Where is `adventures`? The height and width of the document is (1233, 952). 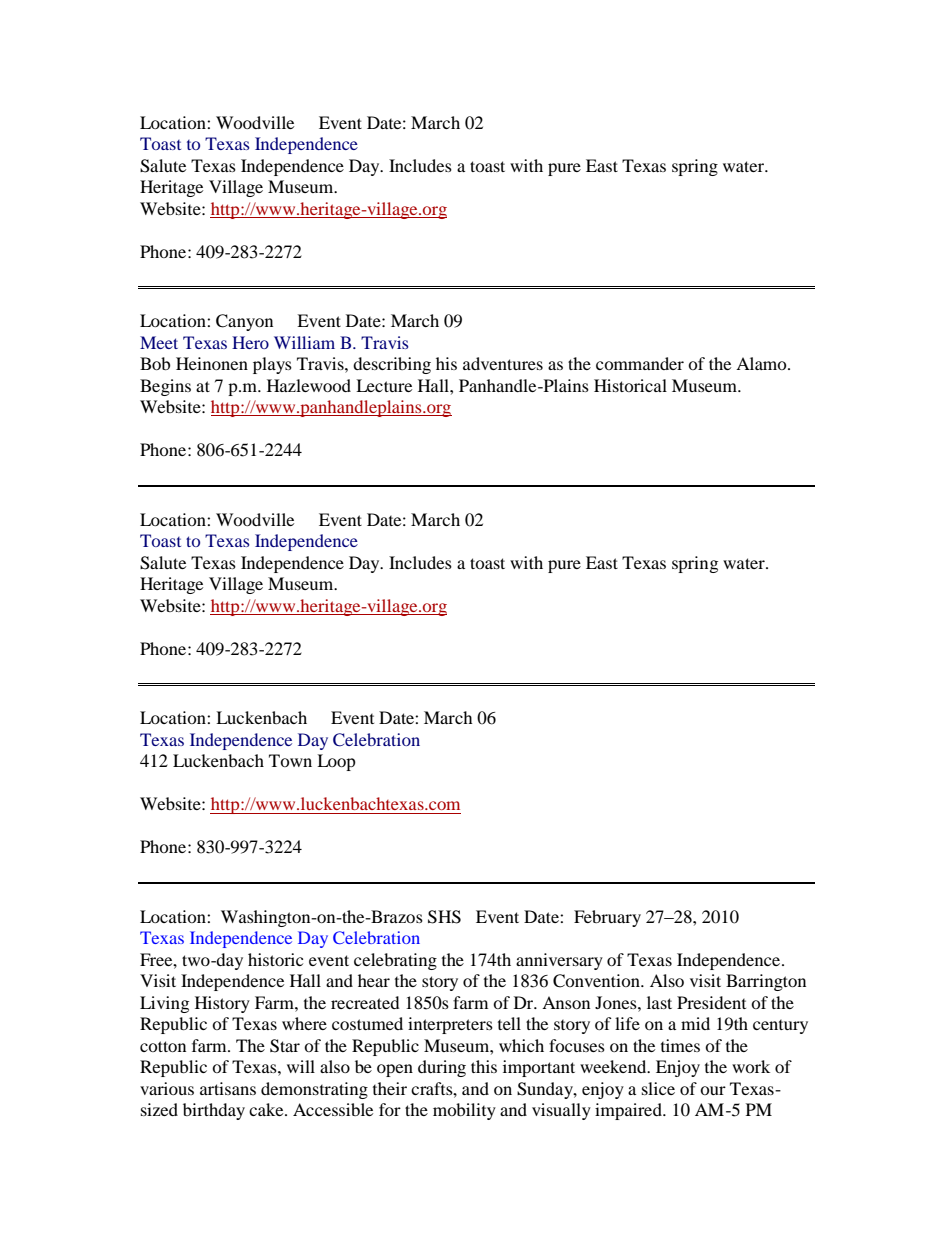 adventures is located at coordinates (503, 363).
